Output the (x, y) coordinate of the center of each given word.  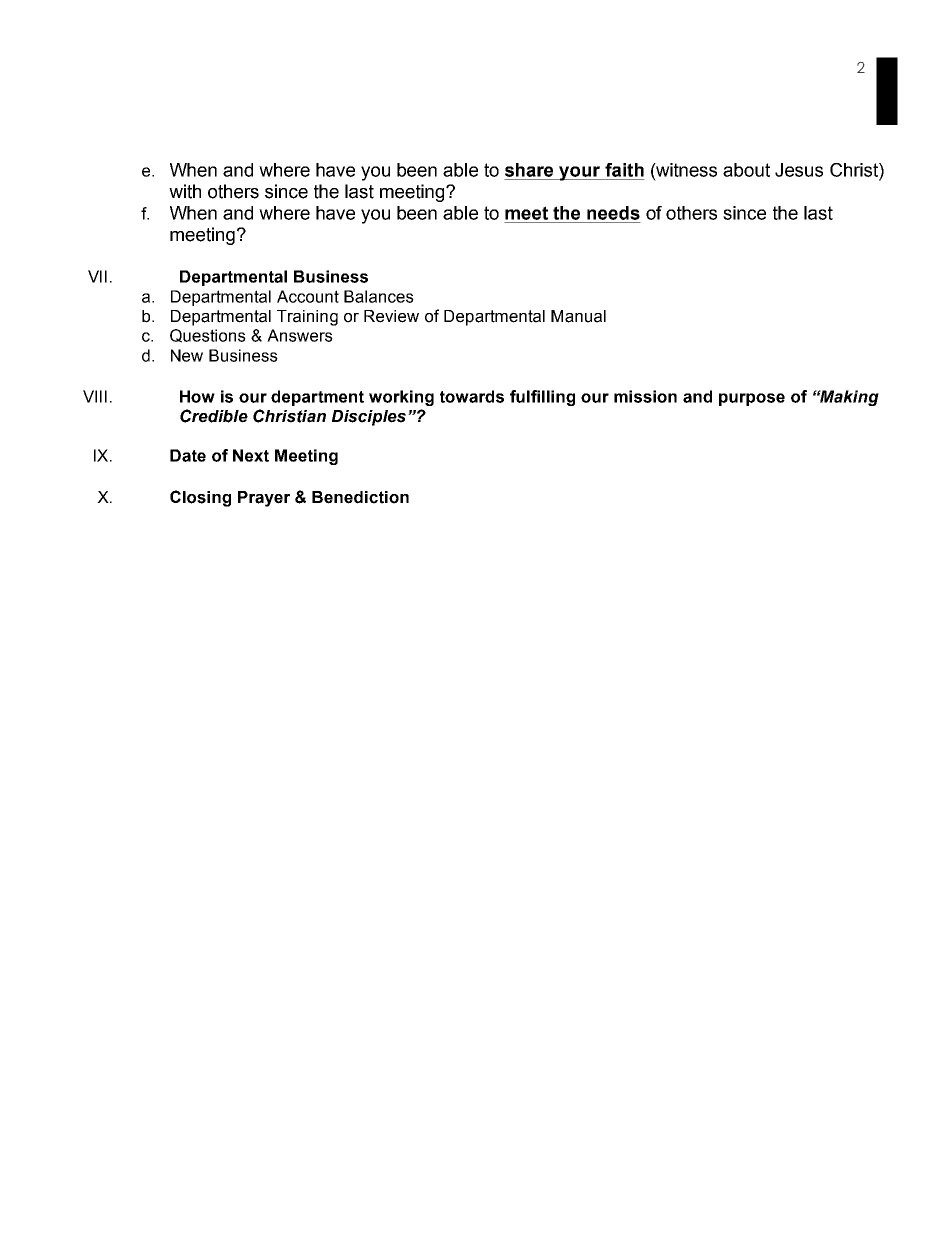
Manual (578, 316)
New (187, 355)
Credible (214, 416)
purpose (752, 399)
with (185, 191)
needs (613, 213)
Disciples (369, 418)
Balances (379, 296)
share (529, 170)
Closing (200, 498)
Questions (208, 336)
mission (645, 396)
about (746, 170)
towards (472, 396)
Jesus (799, 170)
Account (308, 296)
